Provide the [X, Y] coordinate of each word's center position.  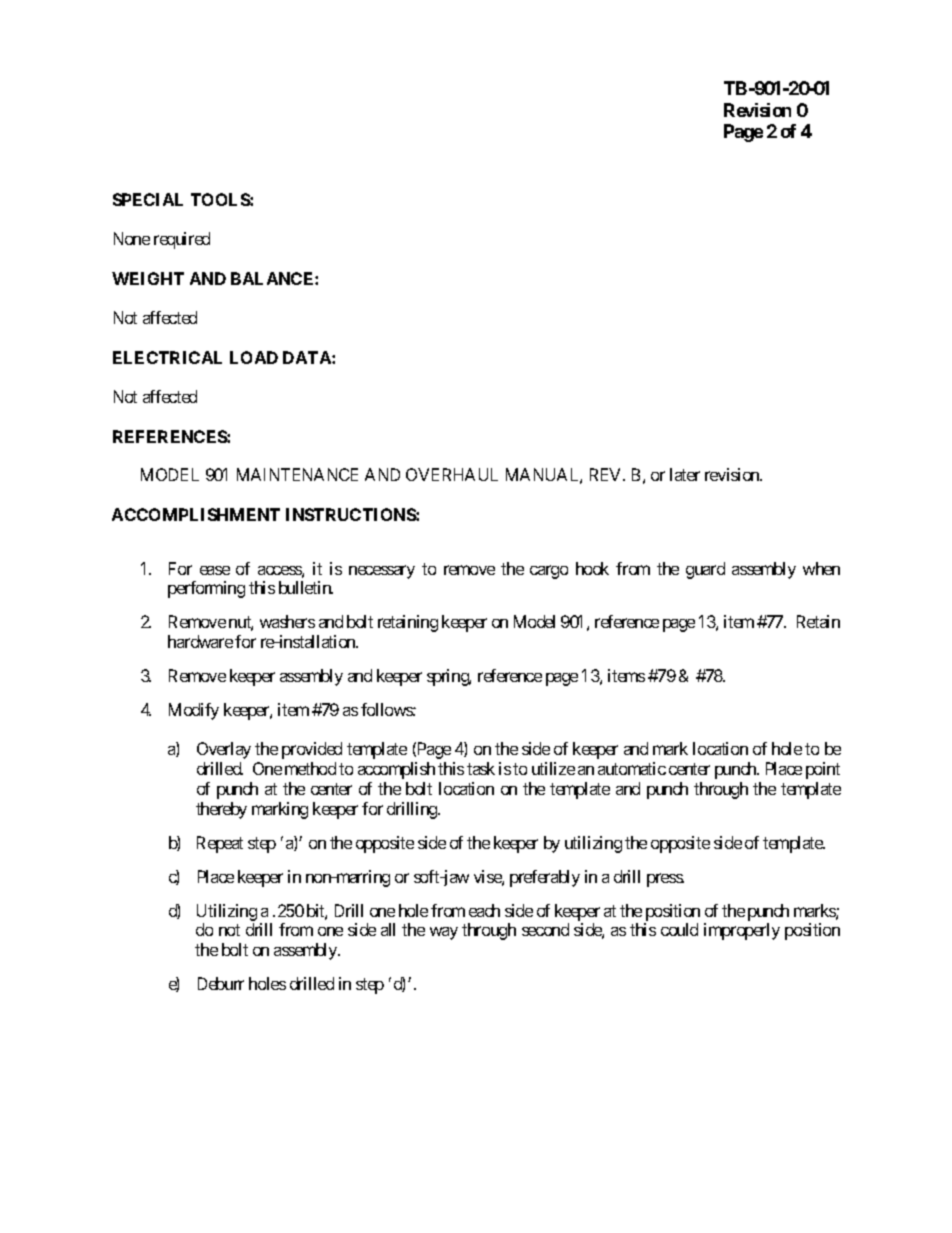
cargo [549, 572]
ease [215, 570]
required [182, 240]
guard [705, 570]
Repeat [220, 844]
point [823, 770]
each [484, 910]
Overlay [224, 750]
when [821, 568]
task [481, 768]
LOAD [254, 357]
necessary [382, 572]
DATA [308, 357]
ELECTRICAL [167, 357]
